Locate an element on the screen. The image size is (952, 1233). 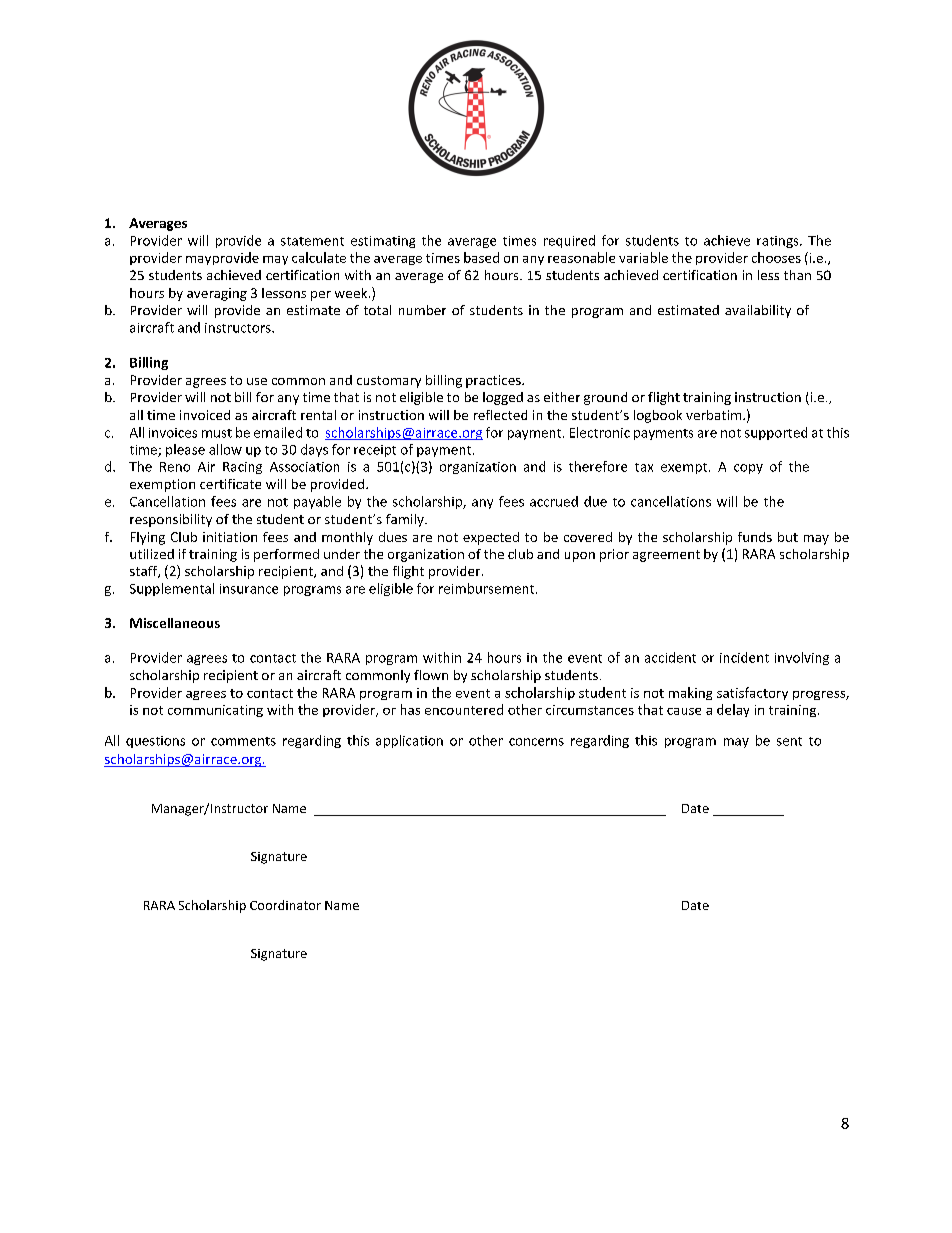
based is located at coordinates (481, 257).
